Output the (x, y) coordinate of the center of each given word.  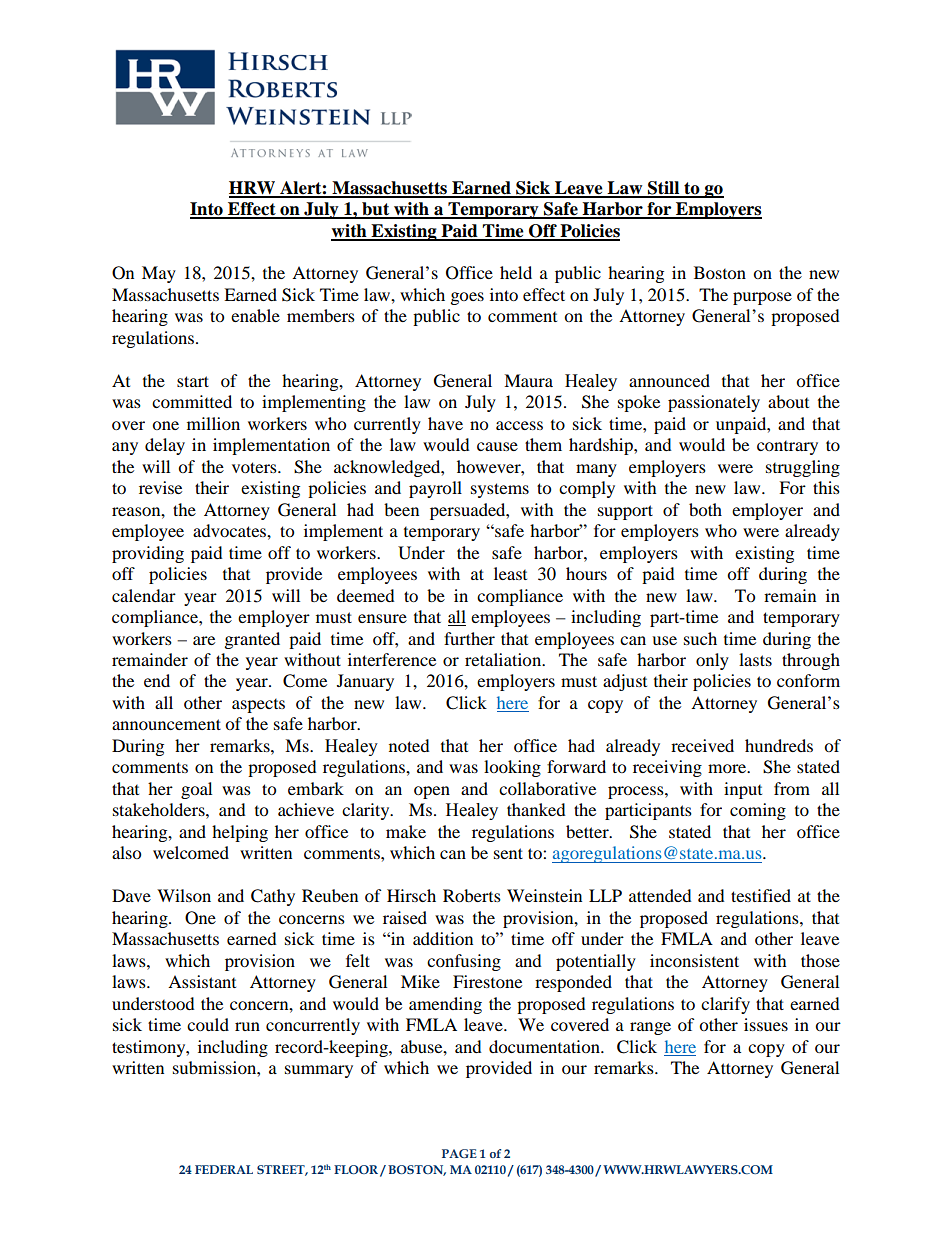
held (516, 272)
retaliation (504, 659)
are (204, 640)
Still (664, 189)
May (159, 274)
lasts (755, 659)
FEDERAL (224, 1169)
